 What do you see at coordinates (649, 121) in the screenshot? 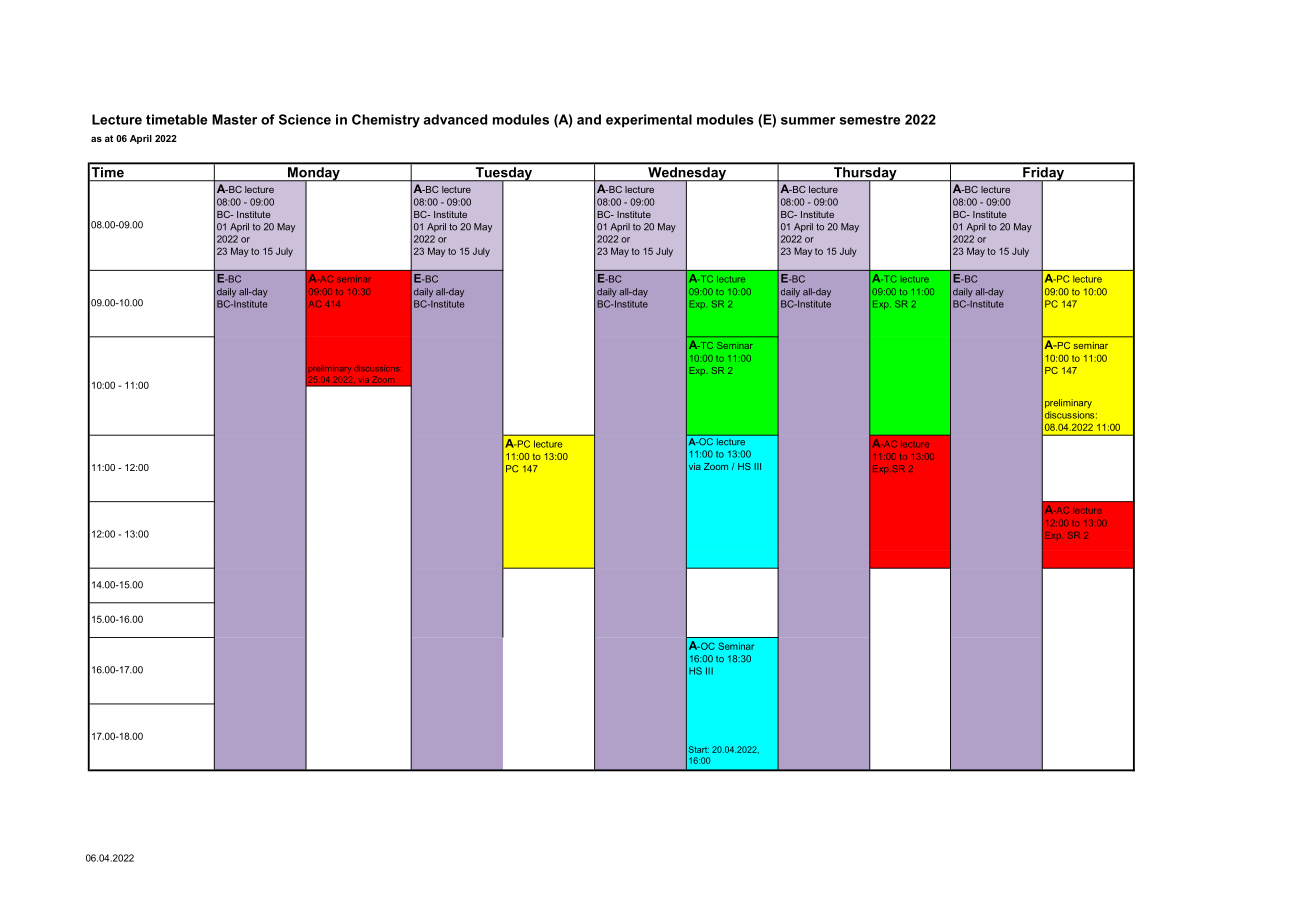
I see `experimental` at bounding box center [649, 121].
